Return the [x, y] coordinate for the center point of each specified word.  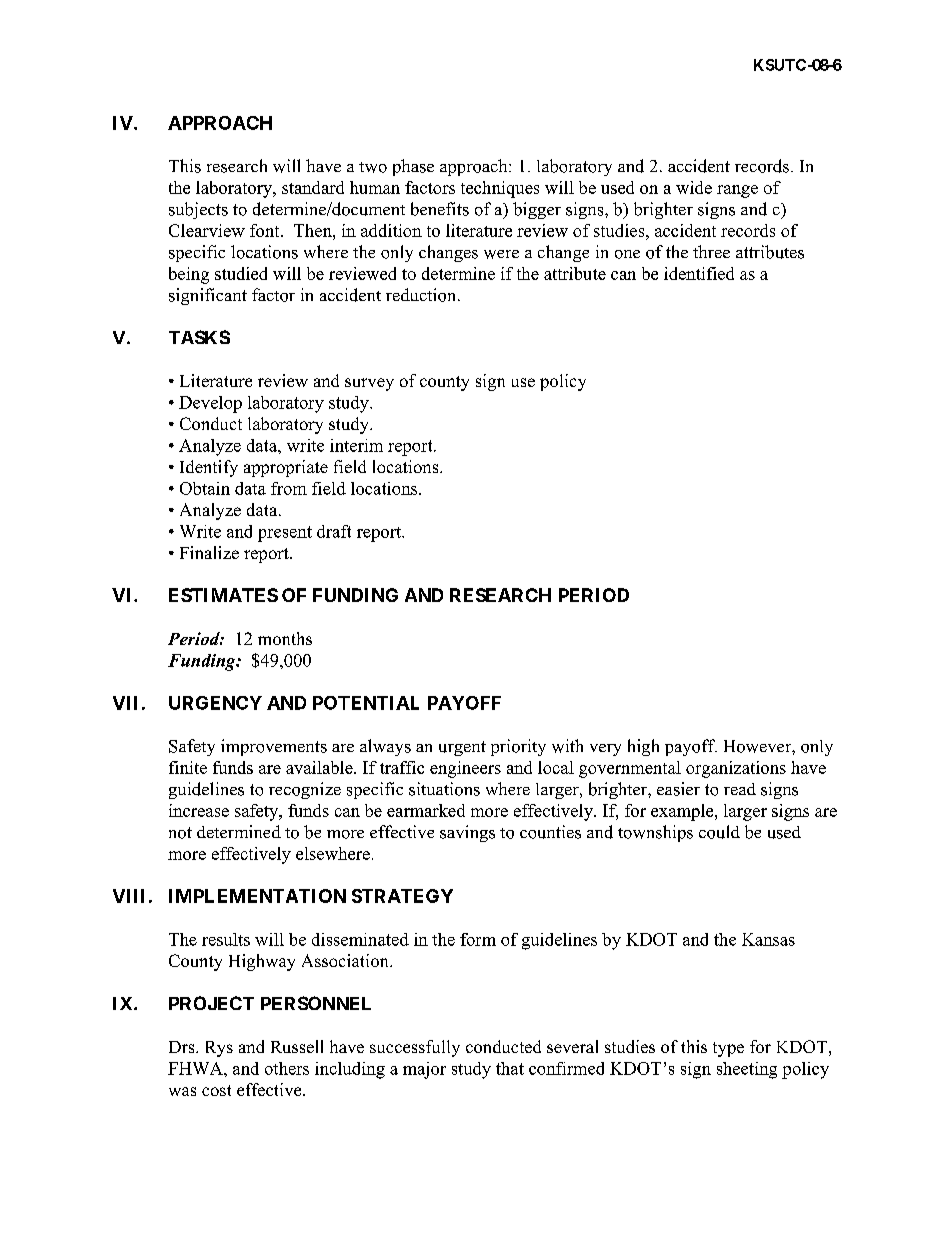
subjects [198, 210]
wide [694, 187]
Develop [210, 404]
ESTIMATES [223, 595]
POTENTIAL [366, 703]
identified [699, 273]
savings [467, 833]
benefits [440, 209]
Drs [183, 1047]
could [719, 832]
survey [369, 384]
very [605, 750]
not [180, 833]
